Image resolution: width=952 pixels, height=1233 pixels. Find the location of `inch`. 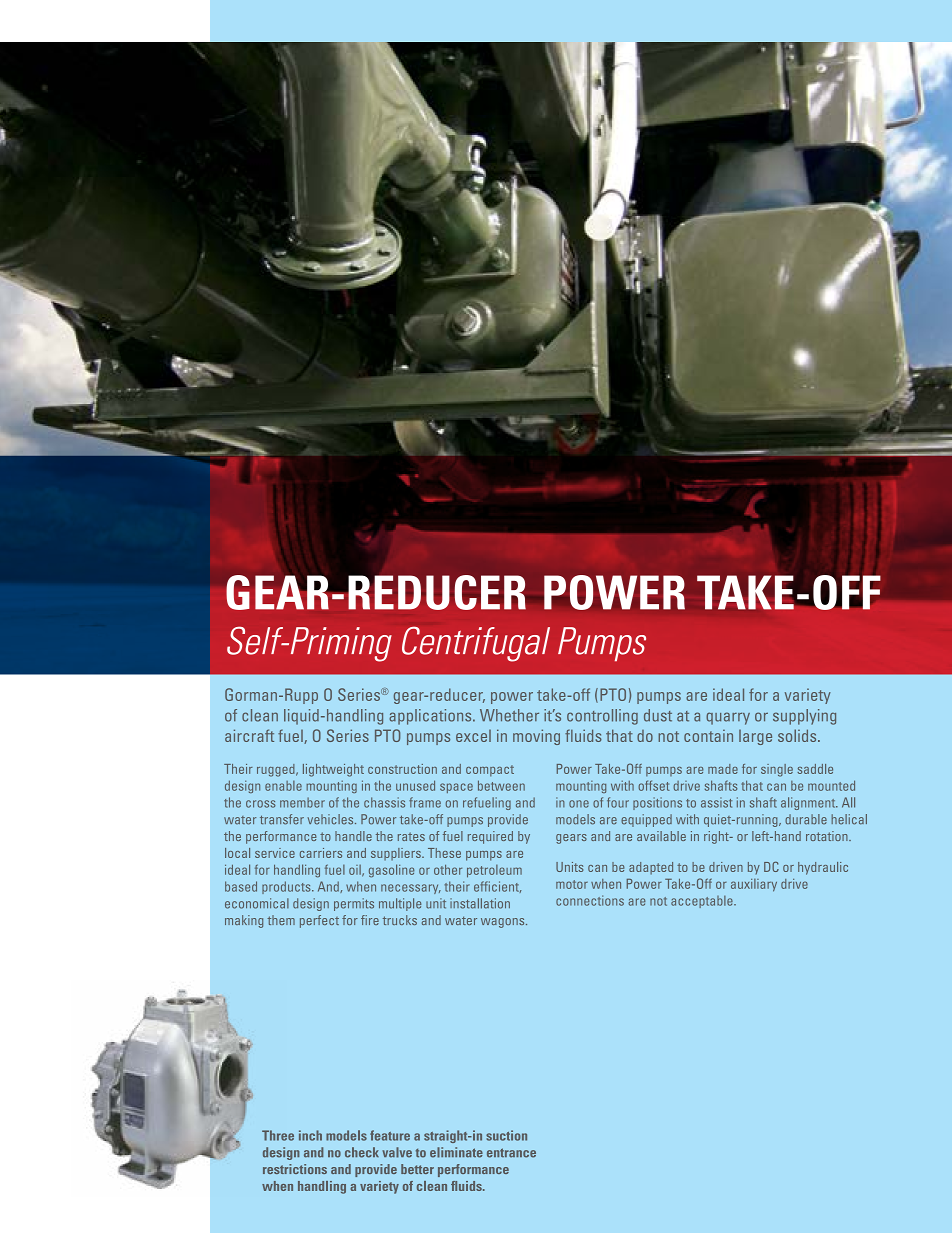

inch is located at coordinates (310, 1135).
